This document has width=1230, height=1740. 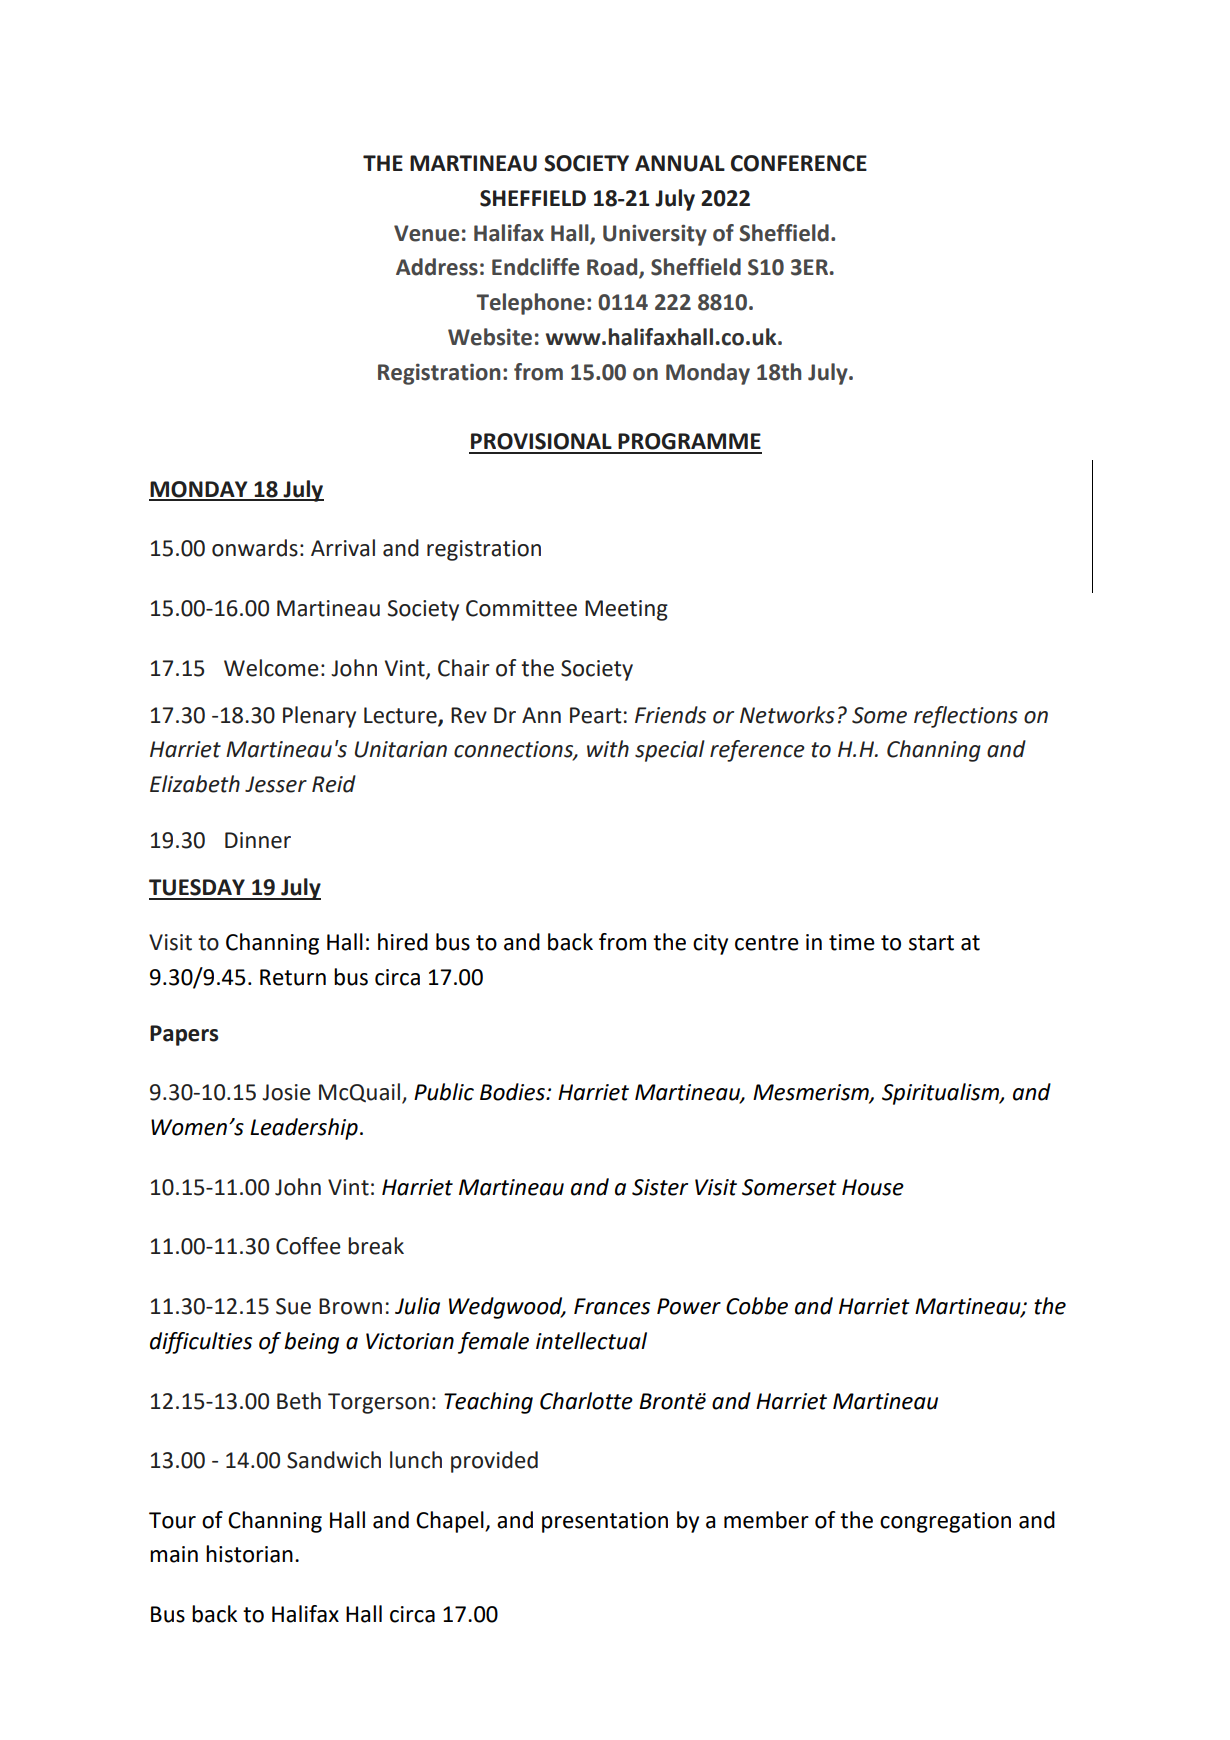 I want to click on CONFERENCE, so click(x=799, y=163).
